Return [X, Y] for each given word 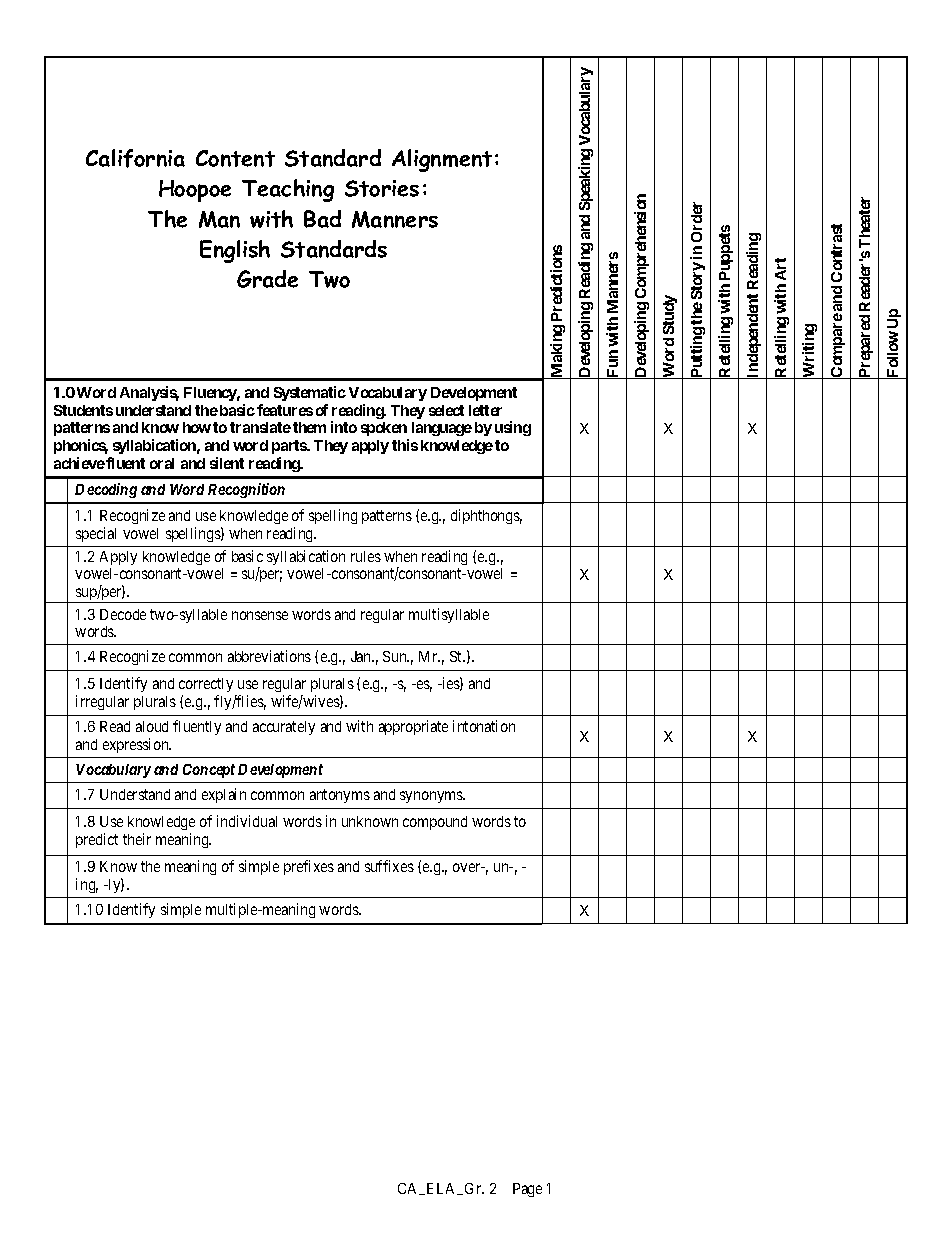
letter [485, 410]
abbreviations [269, 656]
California [135, 158]
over [468, 867]
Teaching [288, 190]
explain [224, 795]
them [309, 427]
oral [162, 463]
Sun [396, 656]
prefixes [309, 867]
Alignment [442, 160]
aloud [152, 726]
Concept [209, 771]
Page [527, 1190]
